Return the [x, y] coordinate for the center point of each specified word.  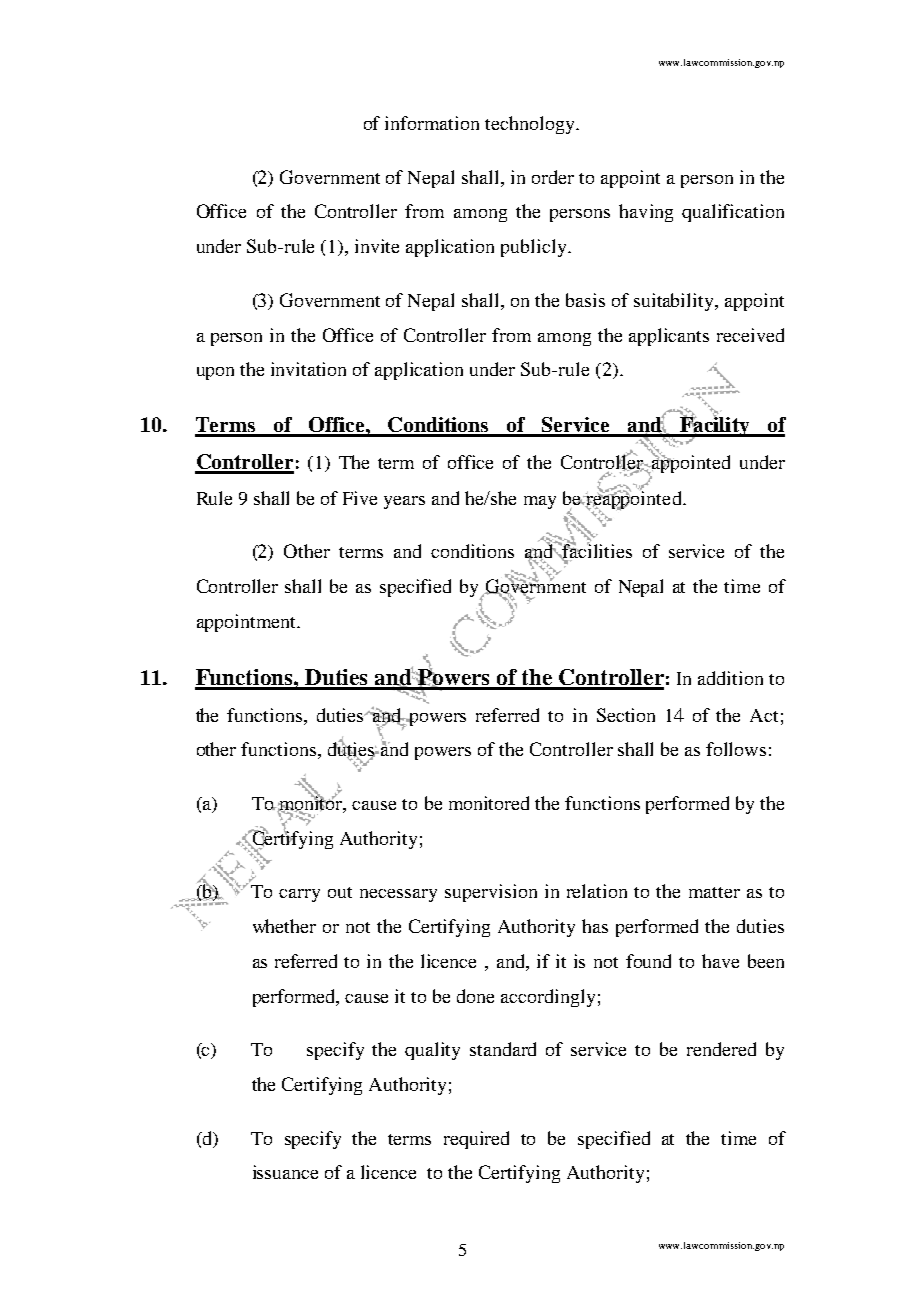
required [476, 1140]
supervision [491, 893]
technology [531, 125]
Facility [715, 426]
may [540, 502]
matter [714, 892]
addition [730, 678]
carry [299, 895]
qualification [733, 213]
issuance [285, 1172]
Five [360, 498]
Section [626, 715]
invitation [308, 369]
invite [377, 246]
